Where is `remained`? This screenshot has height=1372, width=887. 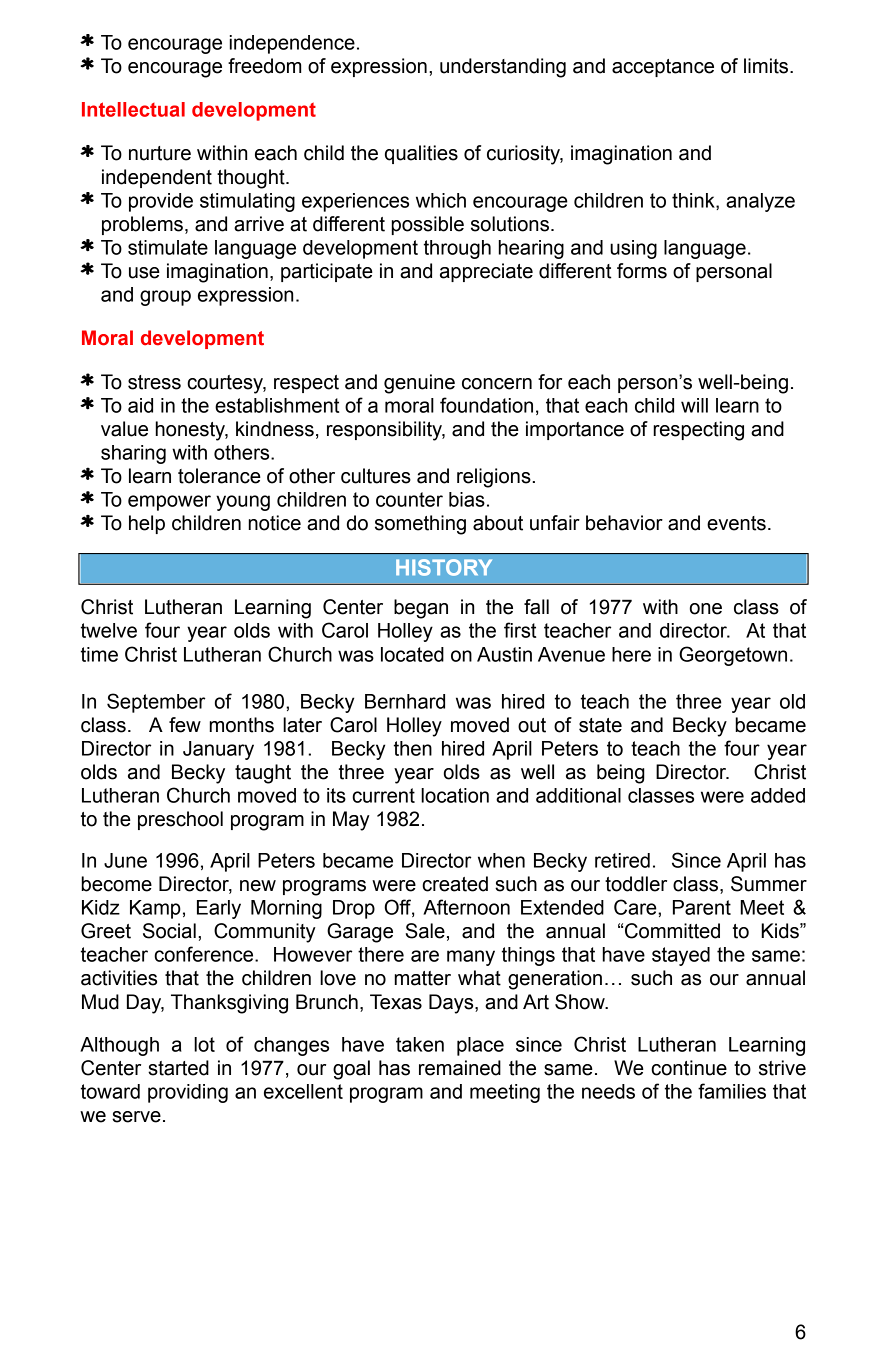 remained is located at coordinates (460, 1068).
